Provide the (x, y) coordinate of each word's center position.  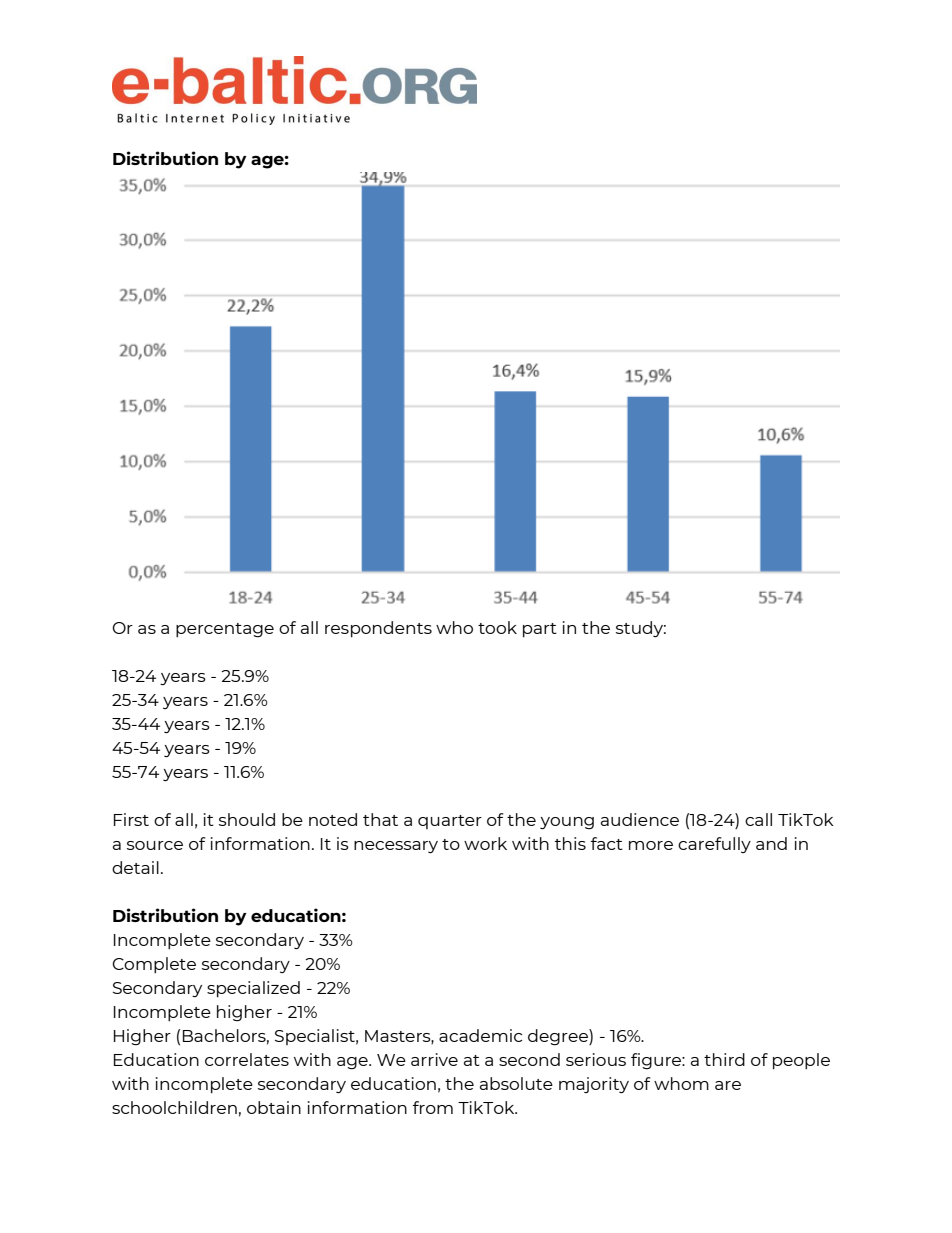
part (540, 630)
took (497, 627)
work (485, 843)
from (433, 1107)
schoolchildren (174, 1107)
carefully (714, 845)
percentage (225, 630)
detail (135, 867)
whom (681, 1083)
